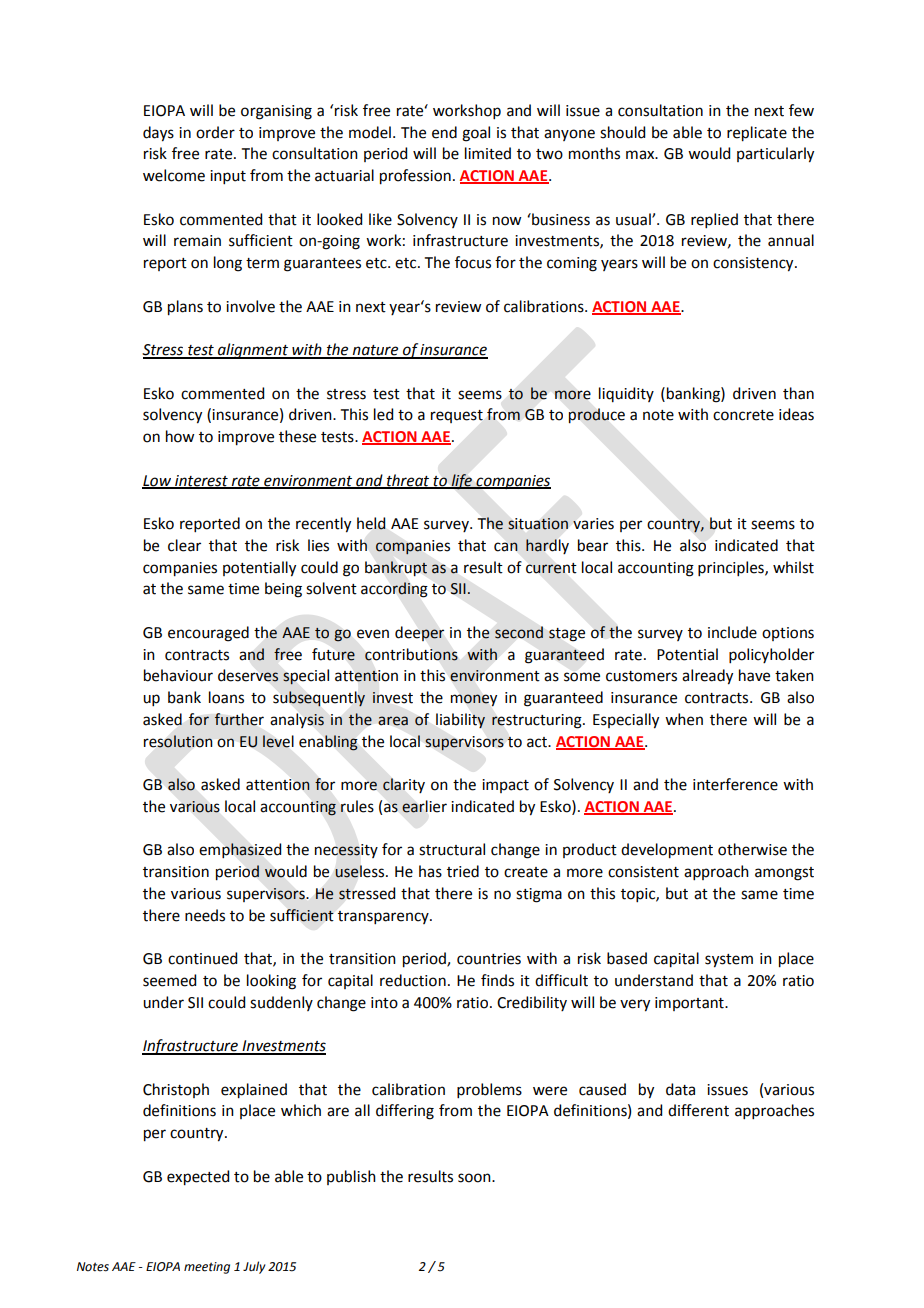  What do you see at coordinates (488, 153) in the page?
I see `limited` at bounding box center [488, 153].
